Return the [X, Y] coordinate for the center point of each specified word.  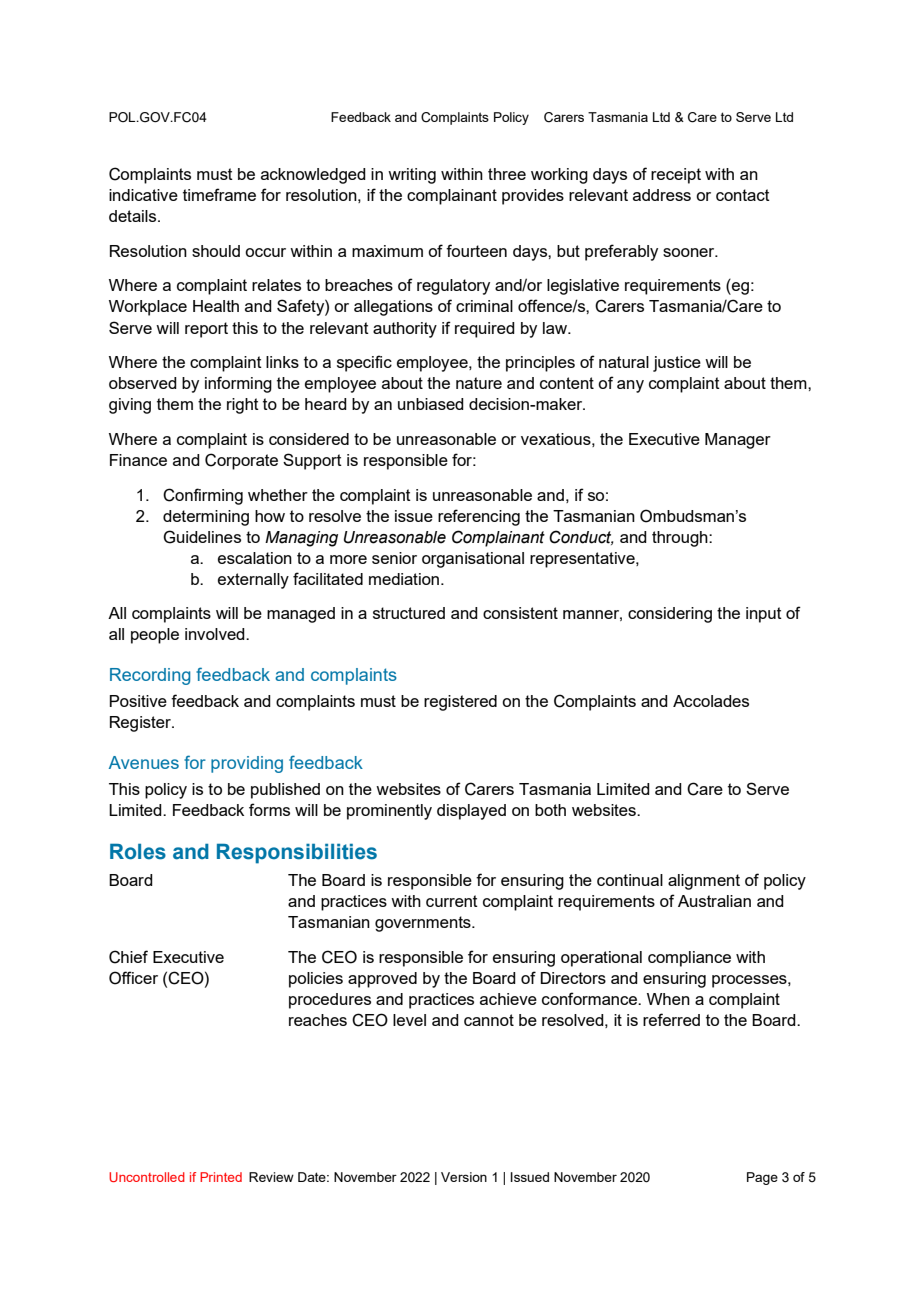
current [452, 901]
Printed [221, 1177]
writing [412, 176]
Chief [128, 957]
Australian [714, 901]
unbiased [431, 404]
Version [464, 1177]
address [662, 195]
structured [409, 613]
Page [762, 1178]
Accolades [711, 701]
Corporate [241, 461]
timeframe [219, 194]
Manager [738, 441]
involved [216, 634]
